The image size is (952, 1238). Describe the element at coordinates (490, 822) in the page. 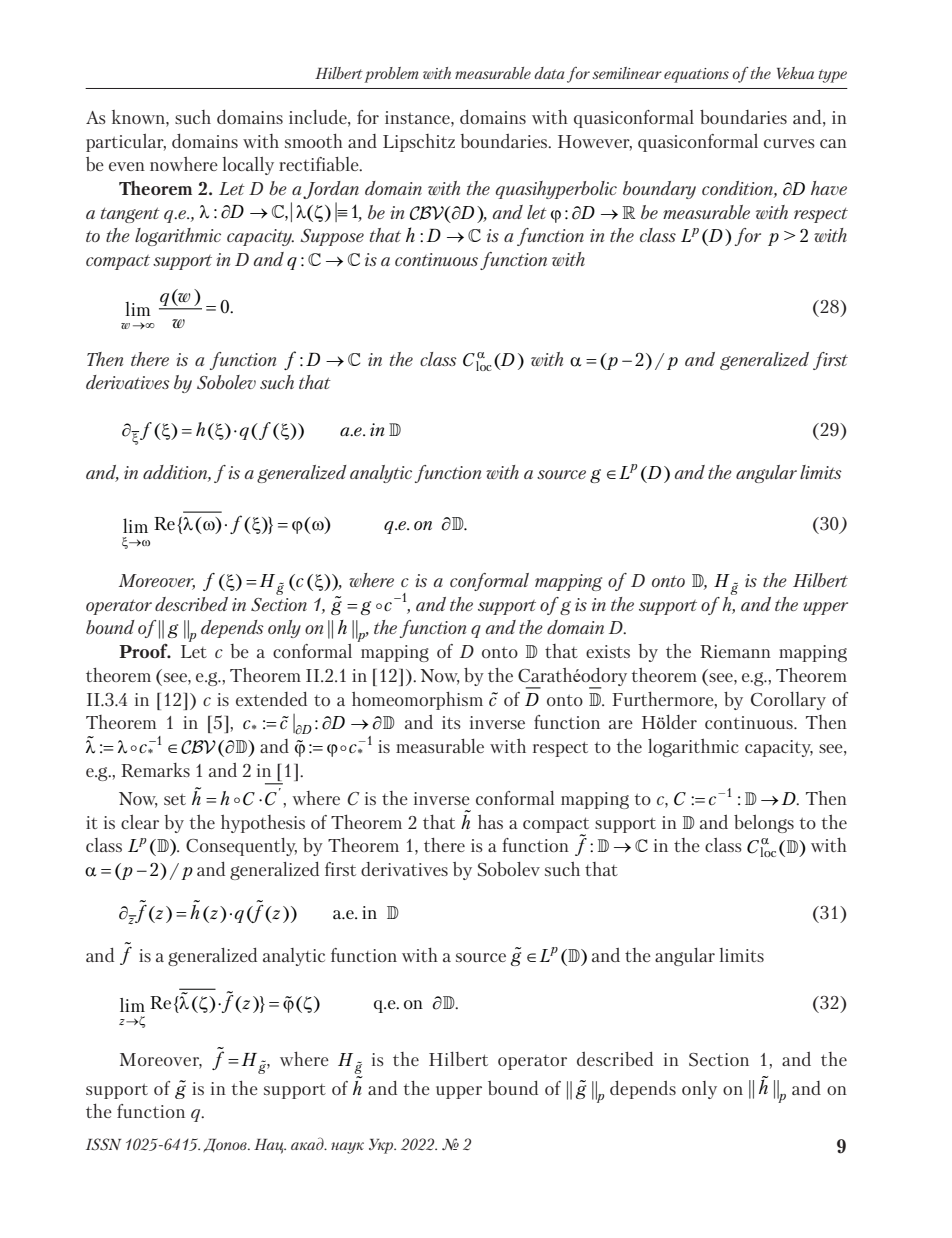

I see `has` at that location.
